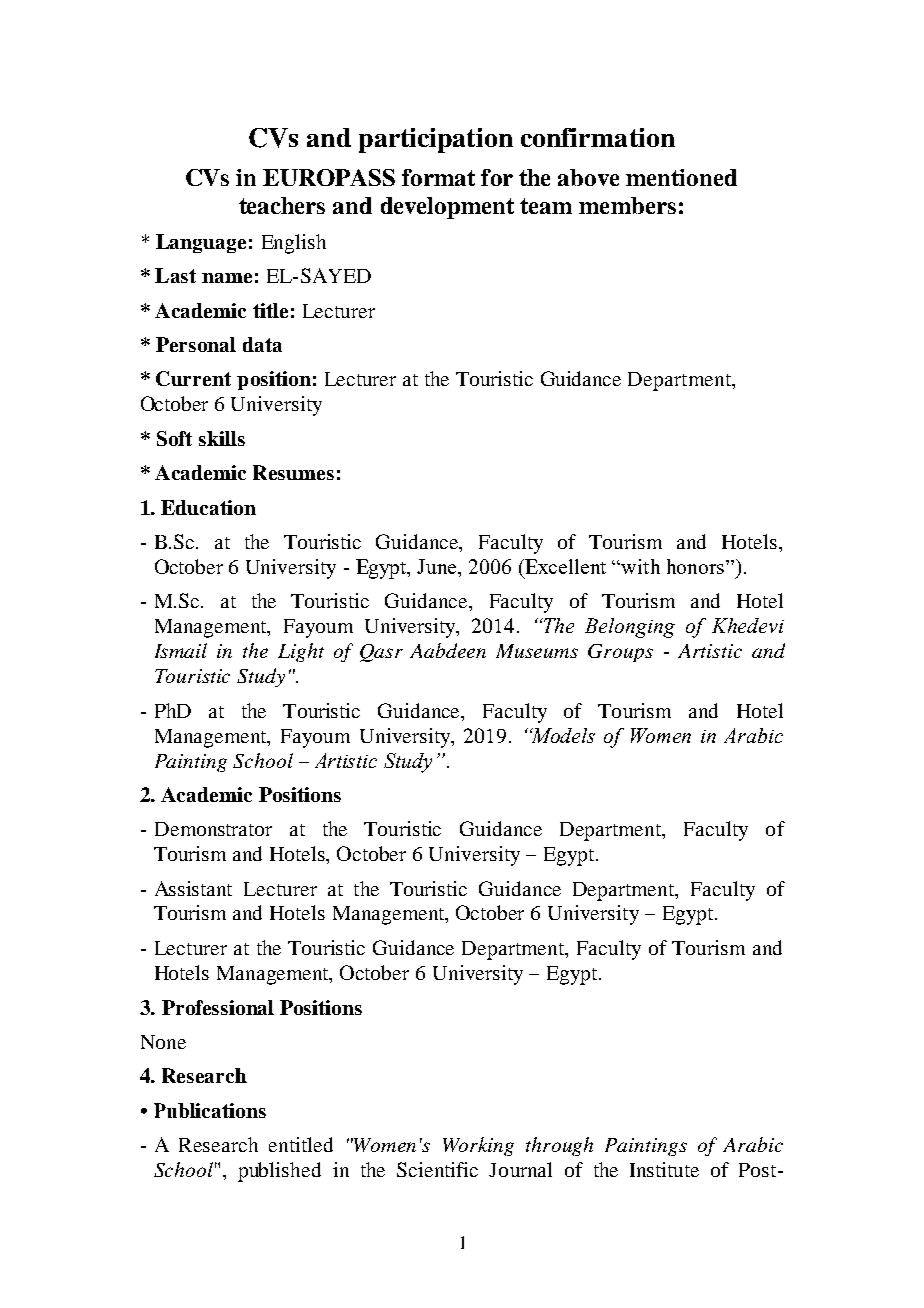  Describe the element at coordinates (437, 1169) in the page. I see `Scientific` at that location.
